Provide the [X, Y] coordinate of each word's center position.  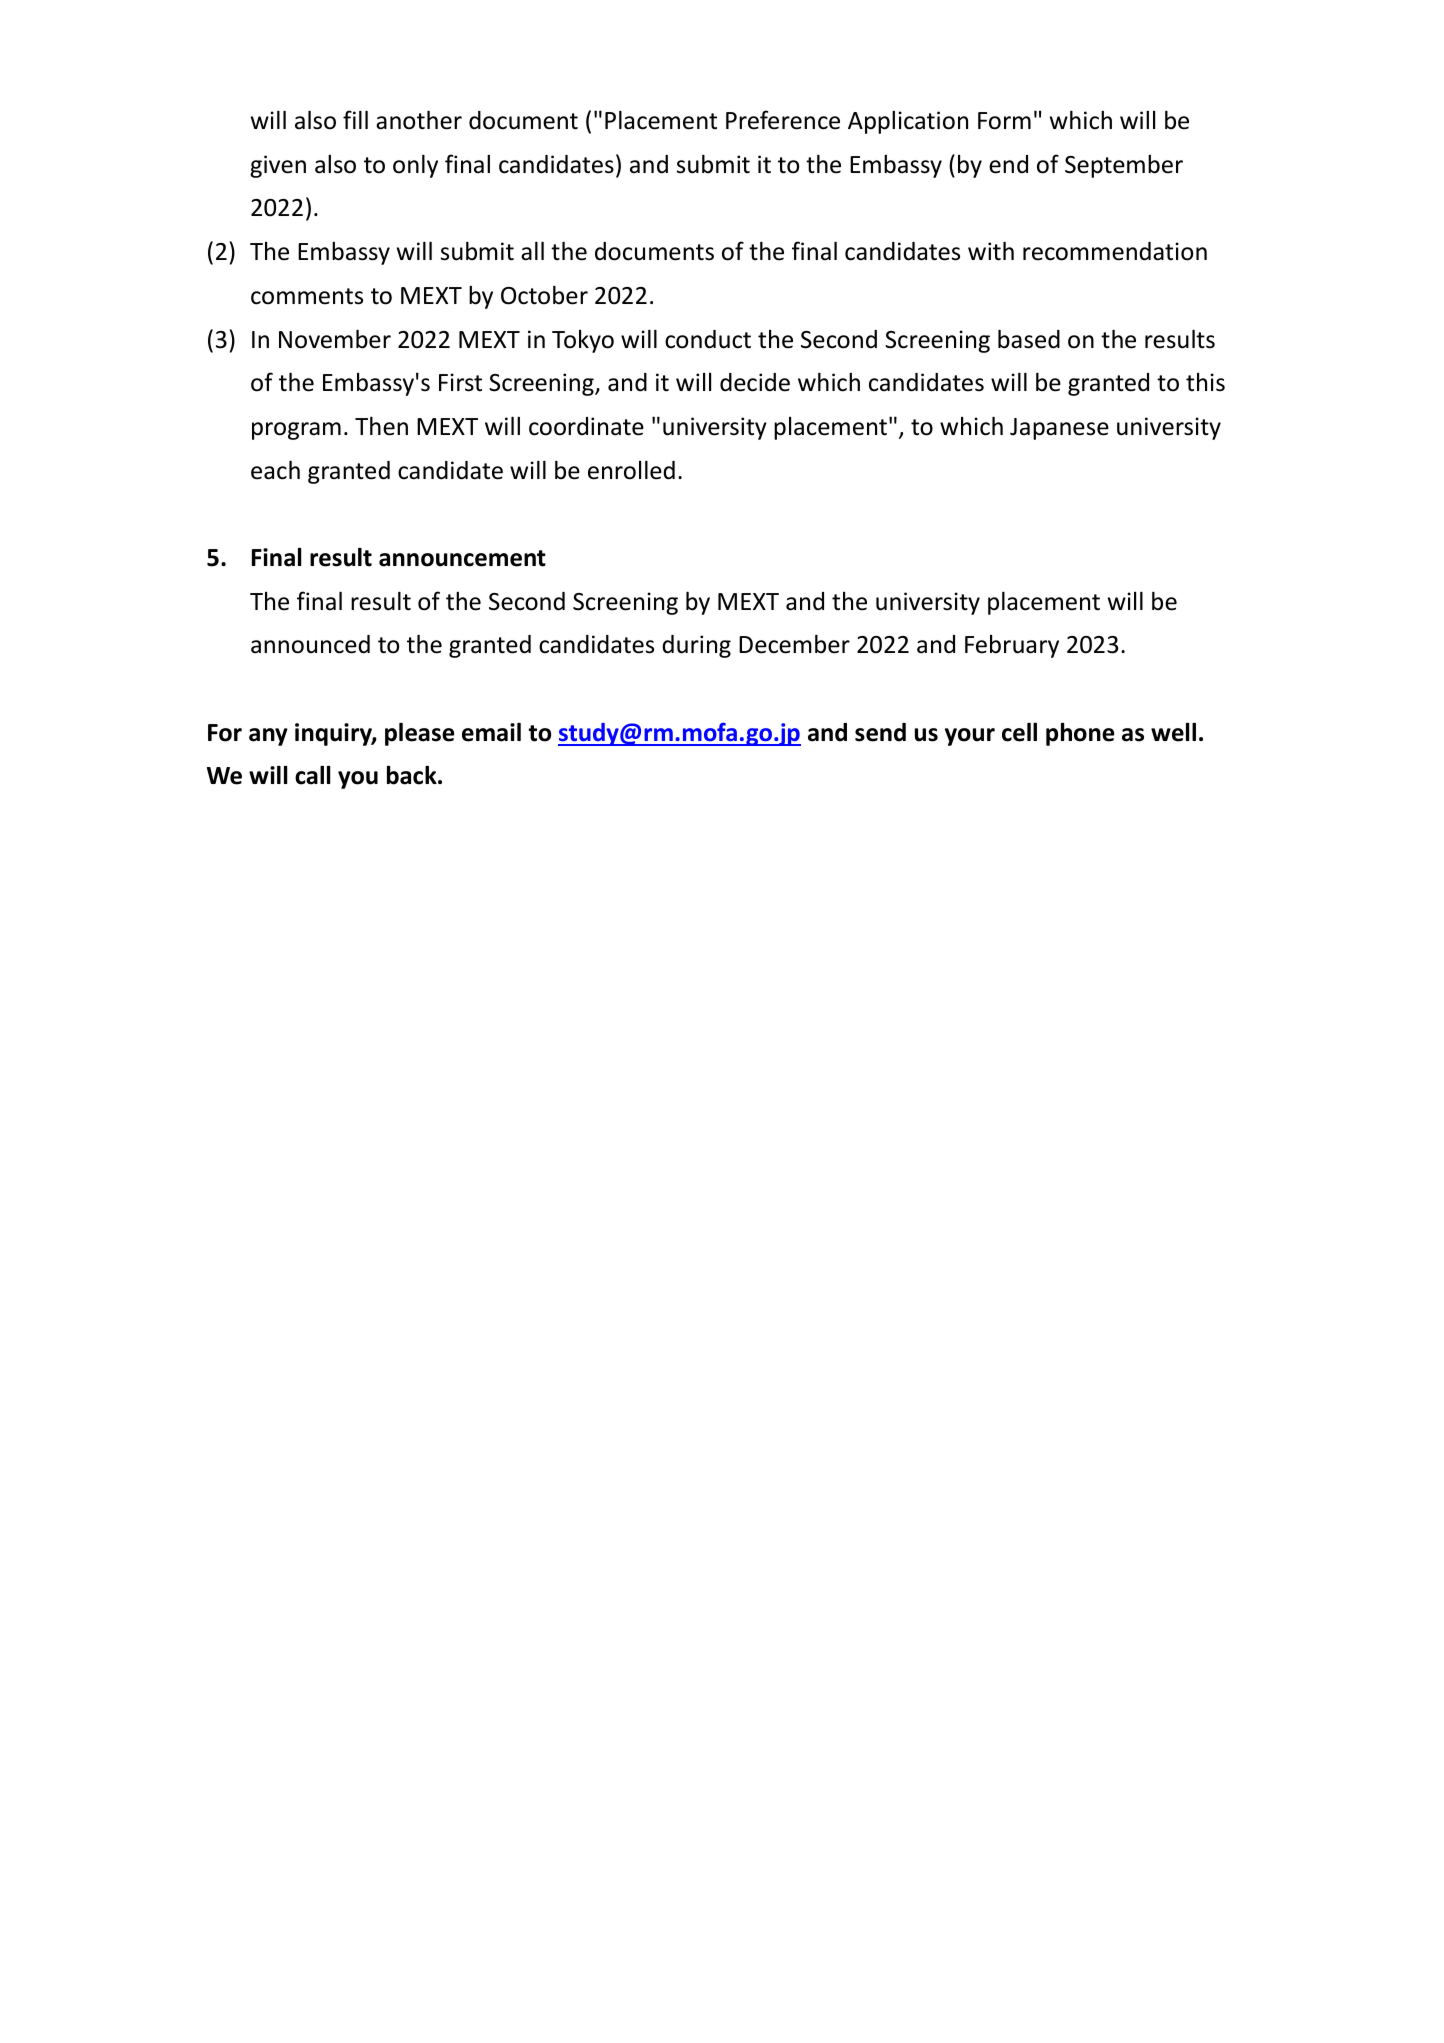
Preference [783, 120]
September [1124, 166]
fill [355, 119]
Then [381, 426]
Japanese [1059, 429]
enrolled [631, 470]
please [419, 734]
